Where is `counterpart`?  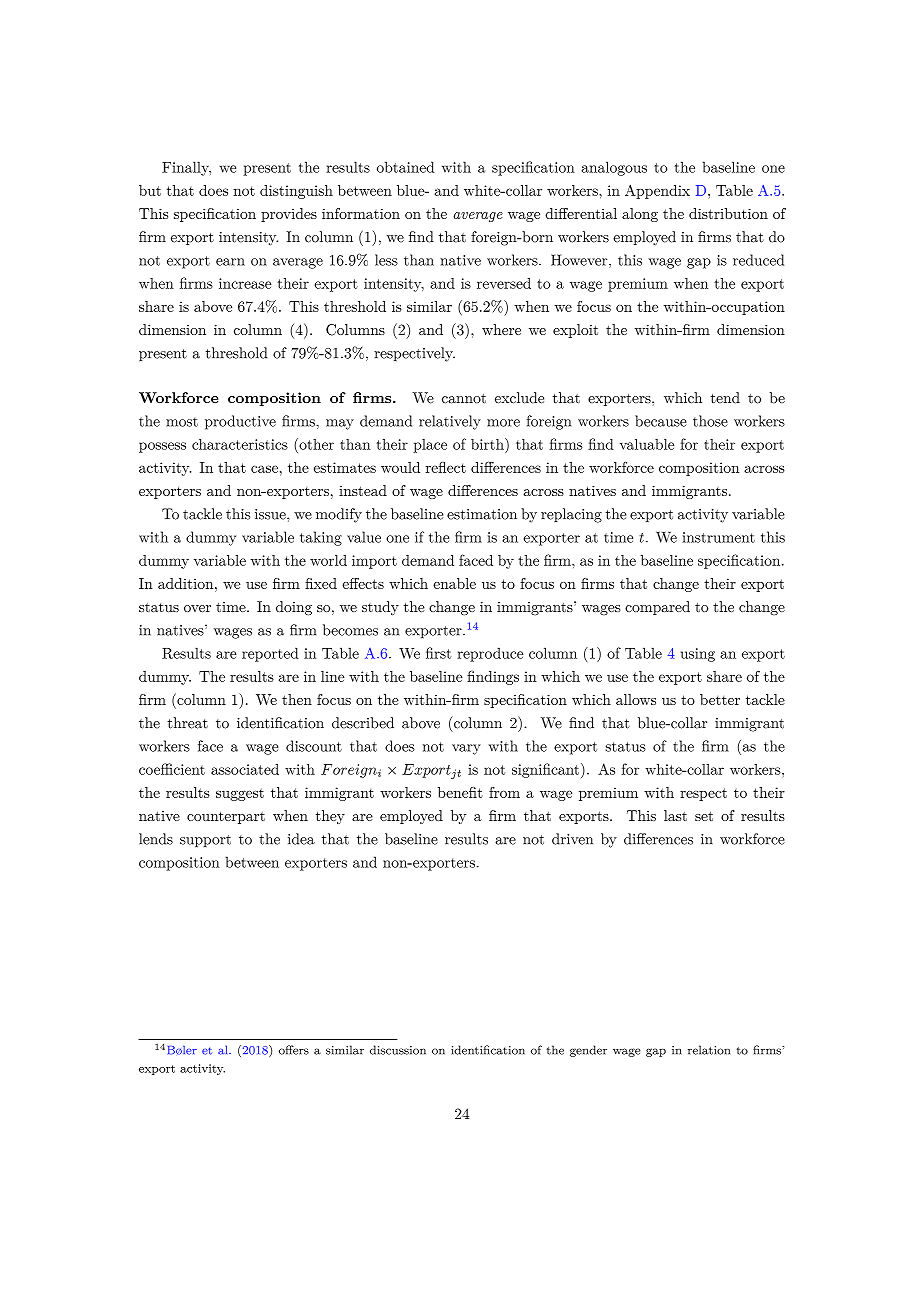 counterpart is located at coordinates (226, 817).
